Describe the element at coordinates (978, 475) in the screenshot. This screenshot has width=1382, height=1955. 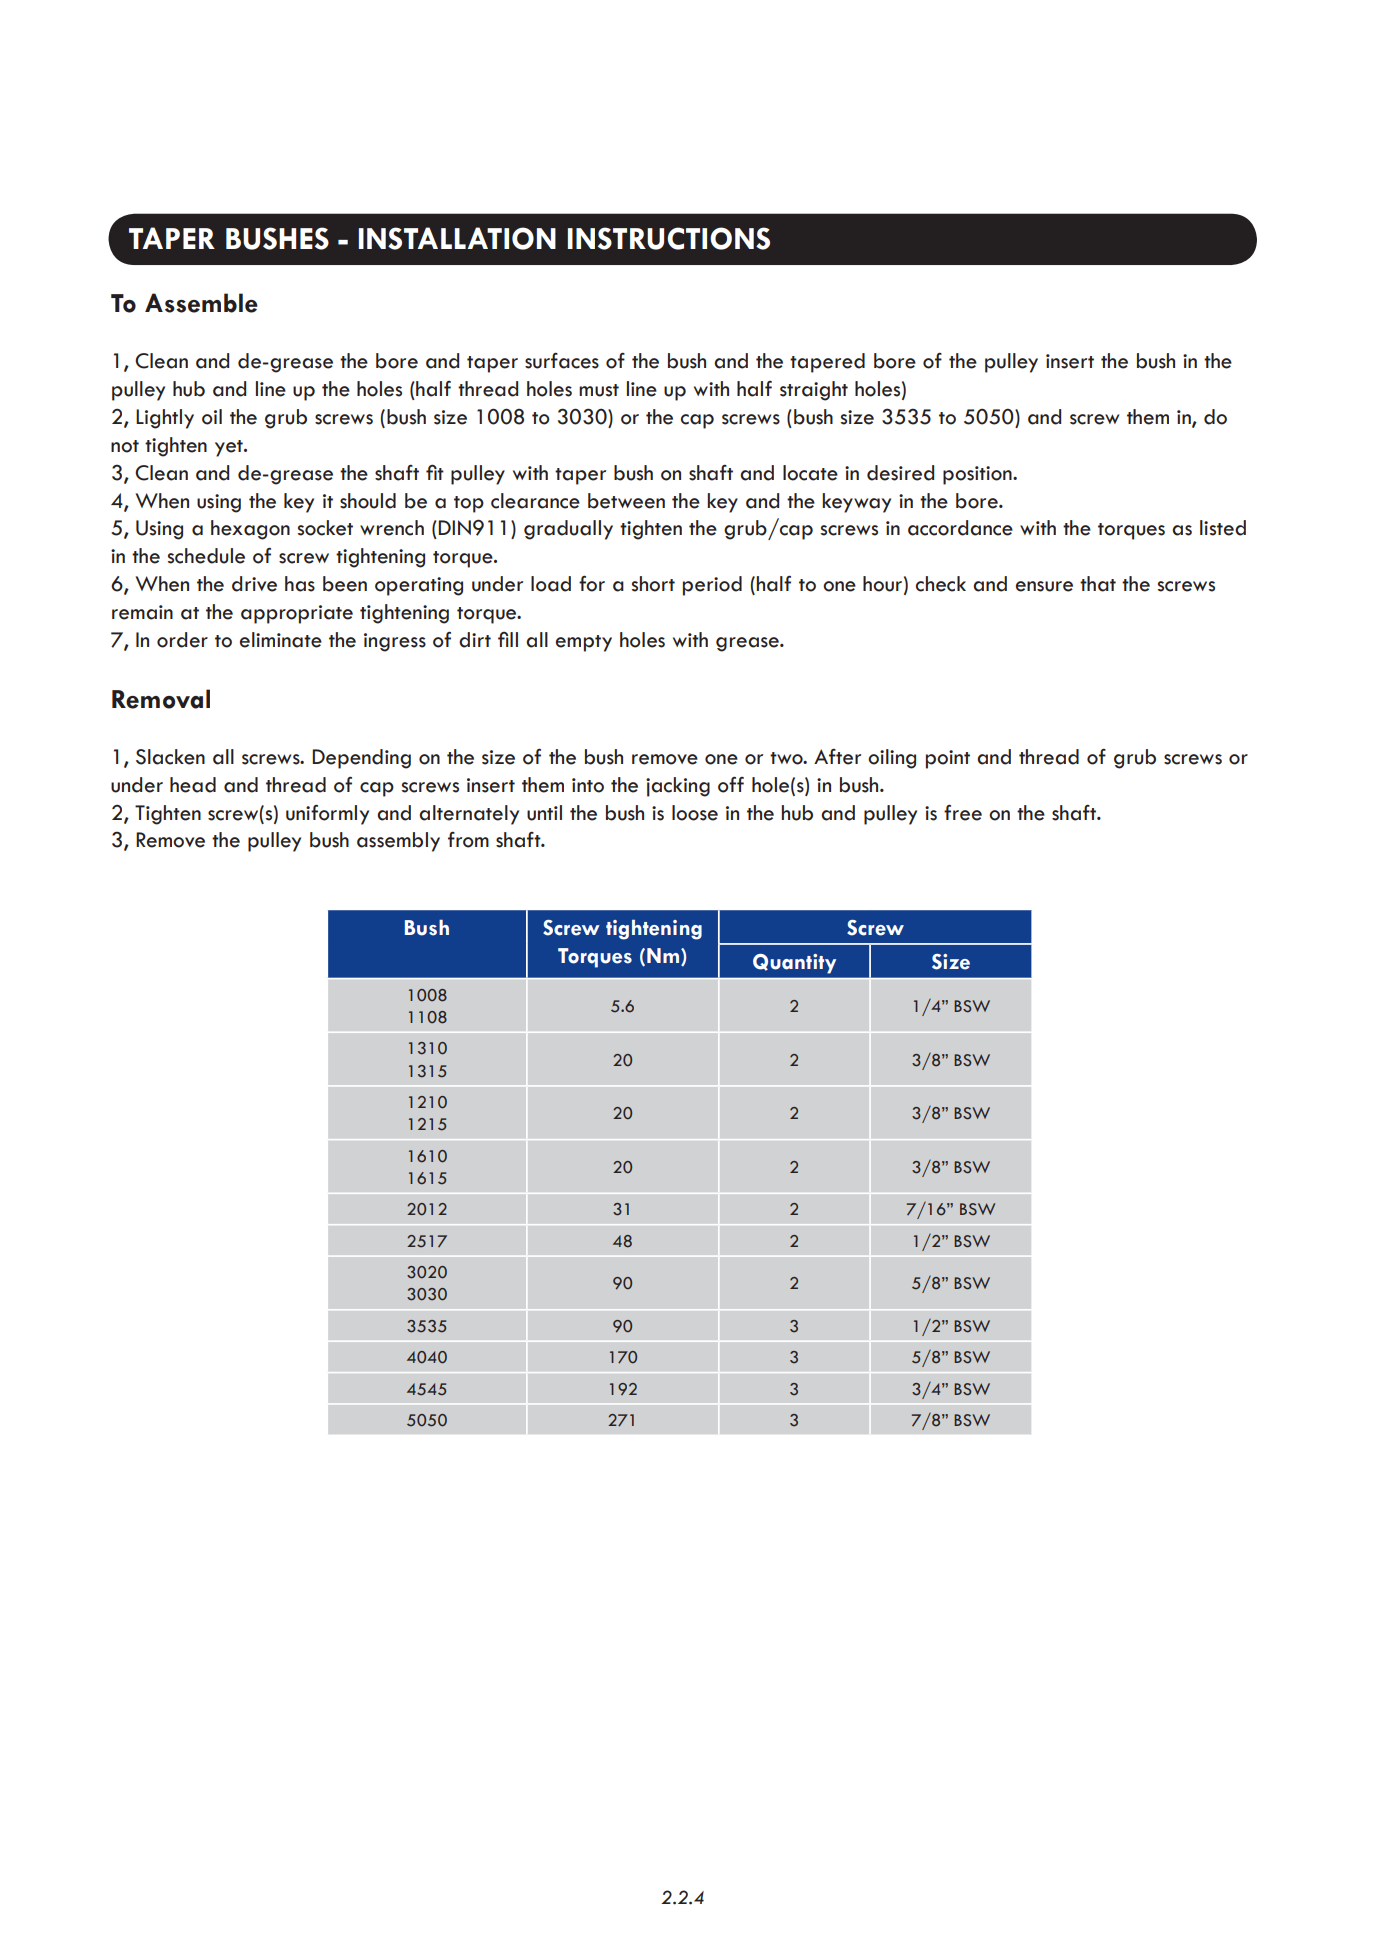
I see `position` at that location.
